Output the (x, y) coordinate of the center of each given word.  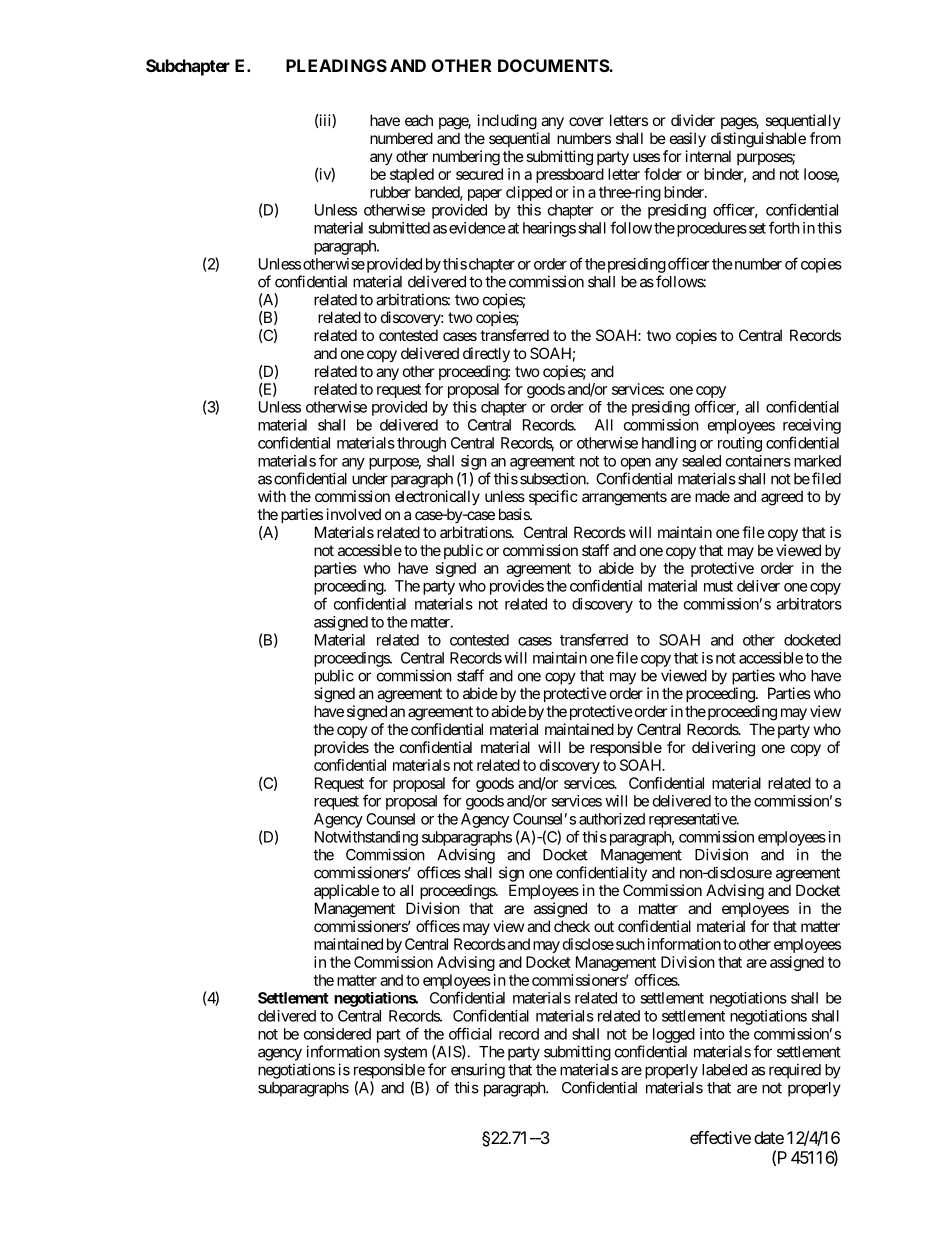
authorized (612, 819)
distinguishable (758, 140)
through (421, 444)
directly (486, 354)
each (419, 120)
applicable (346, 891)
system (405, 1053)
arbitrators (809, 604)
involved (354, 514)
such (630, 944)
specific (553, 497)
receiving (812, 426)
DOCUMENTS (554, 65)
